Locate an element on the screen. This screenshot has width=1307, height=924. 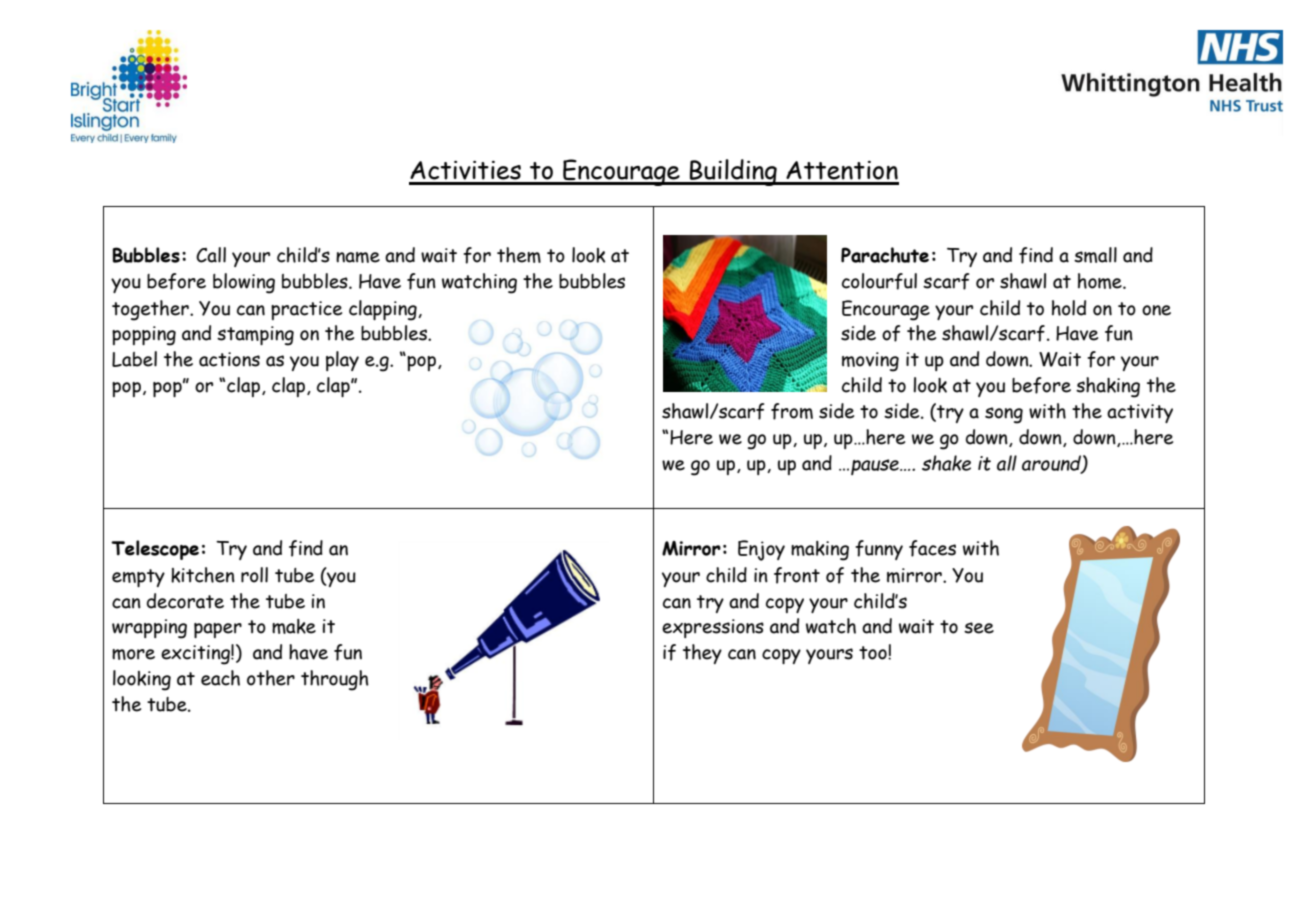
Enjoy is located at coordinates (761, 550).
